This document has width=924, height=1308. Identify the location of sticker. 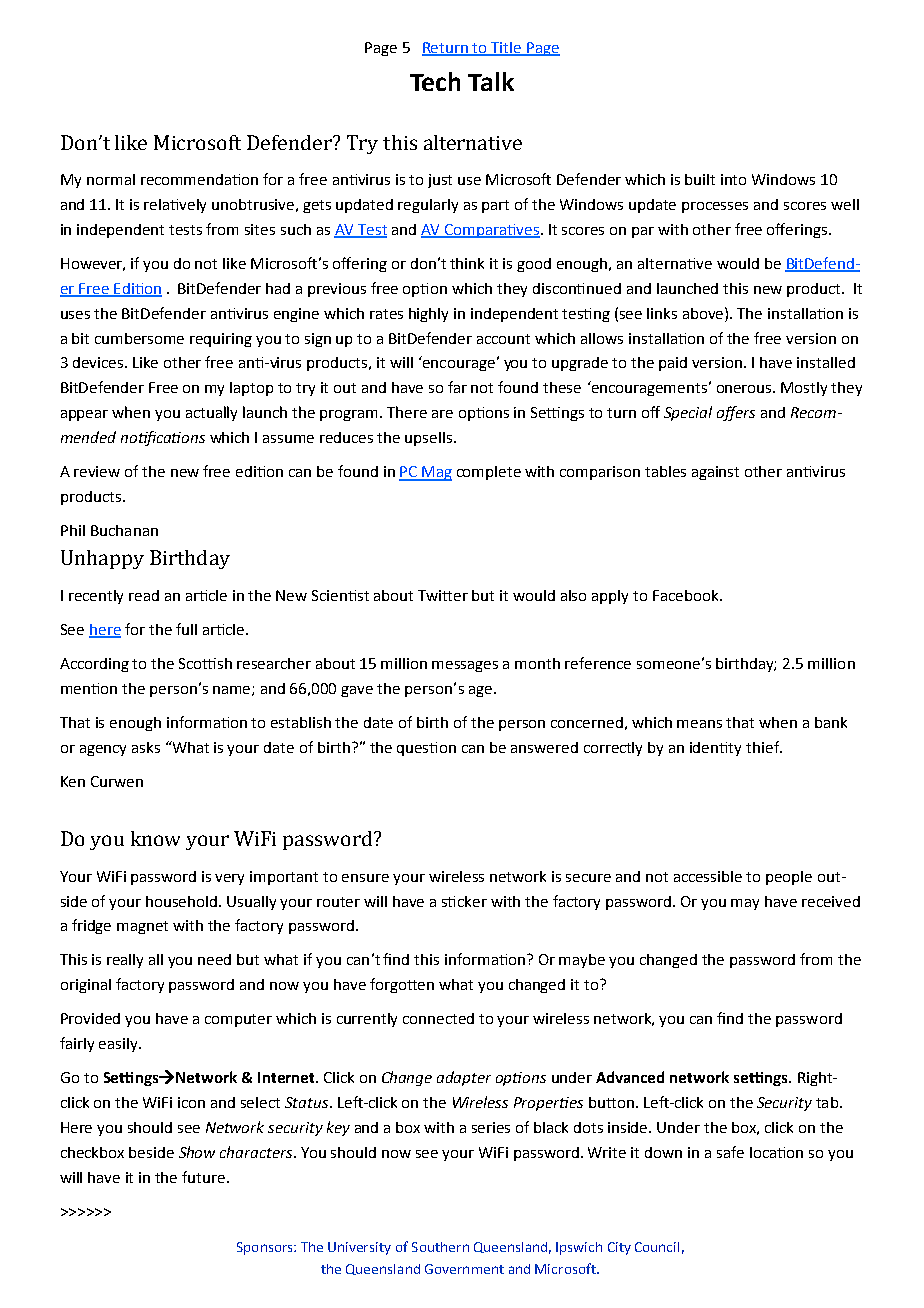
(464, 901).
